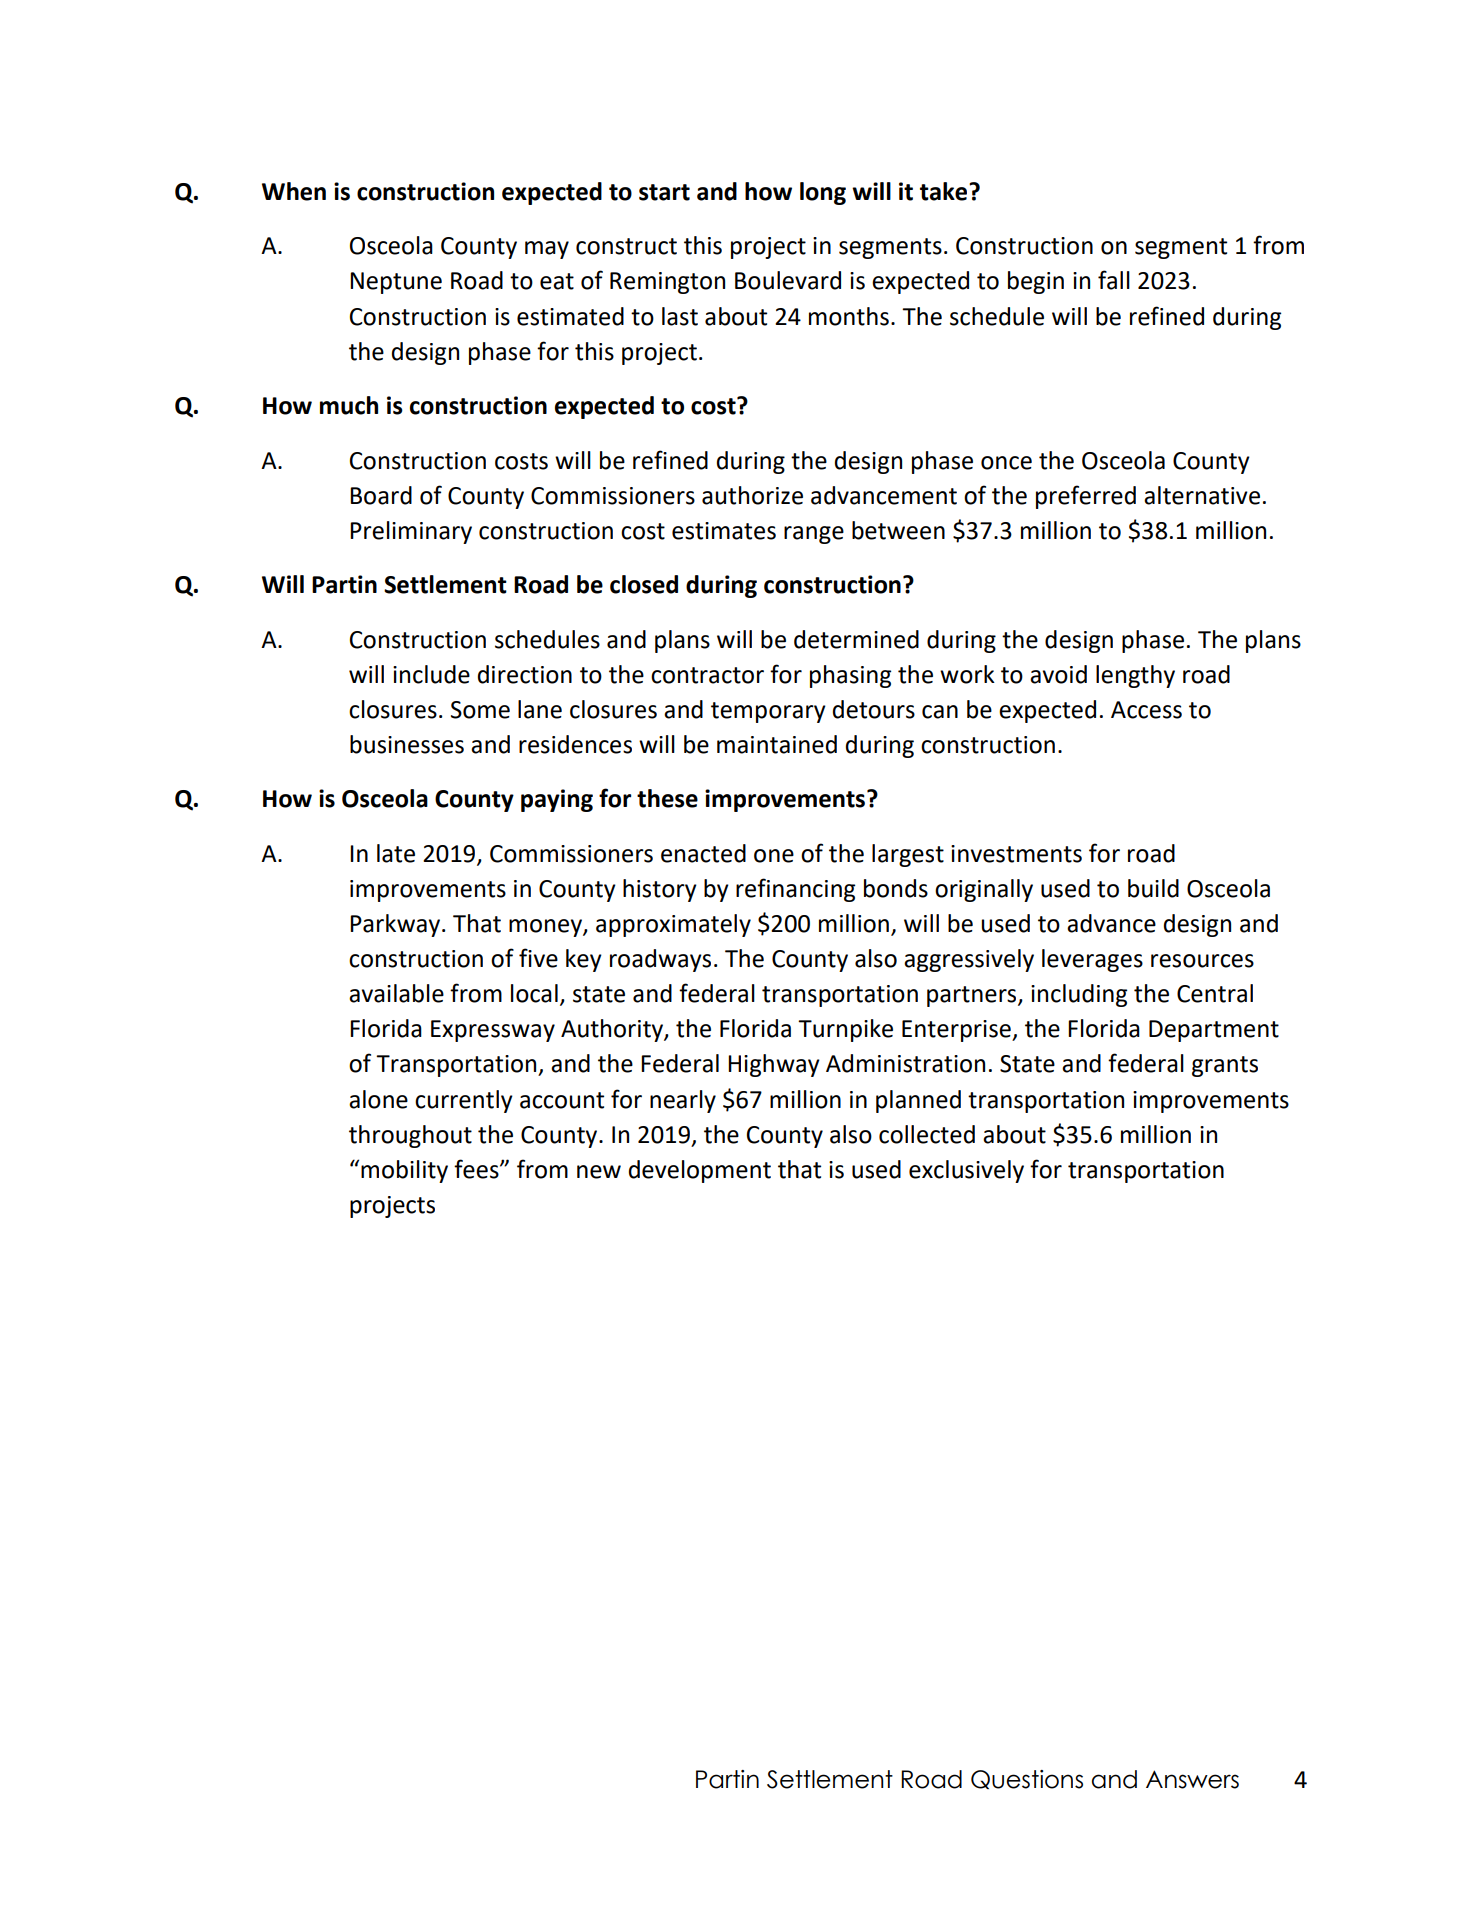 This screenshot has width=1482, height=1918. I want to click on Neptune, so click(396, 283).
